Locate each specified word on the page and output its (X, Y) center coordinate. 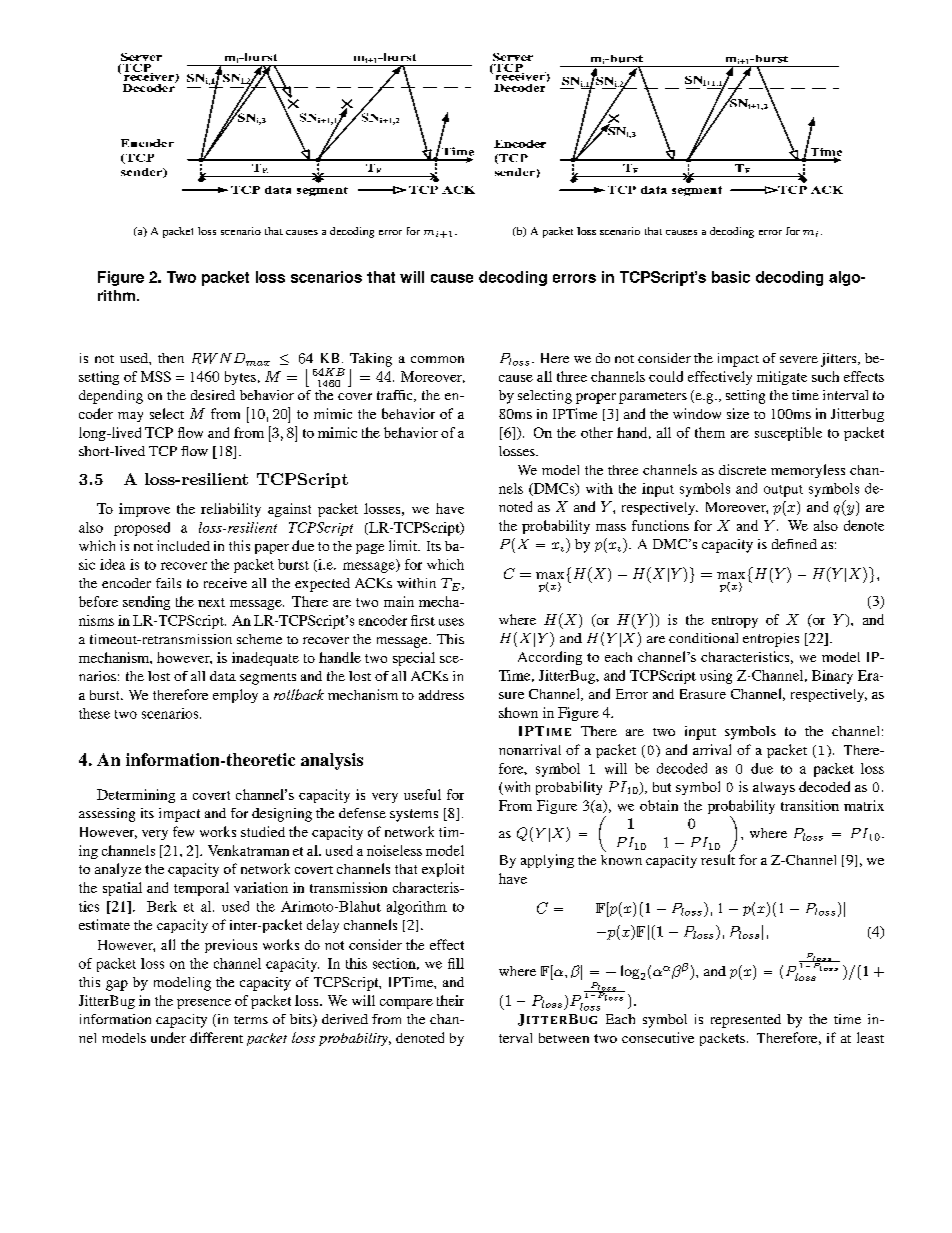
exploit (443, 870)
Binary (832, 677)
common (437, 359)
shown (518, 712)
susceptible (788, 434)
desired (213, 395)
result (718, 859)
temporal (201, 889)
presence (204, 1004)
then (171, 358)
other (597, 432)
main (399, 601)
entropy (735, 622)
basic (731, 277)
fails (168, 583)
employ (235, 696)
